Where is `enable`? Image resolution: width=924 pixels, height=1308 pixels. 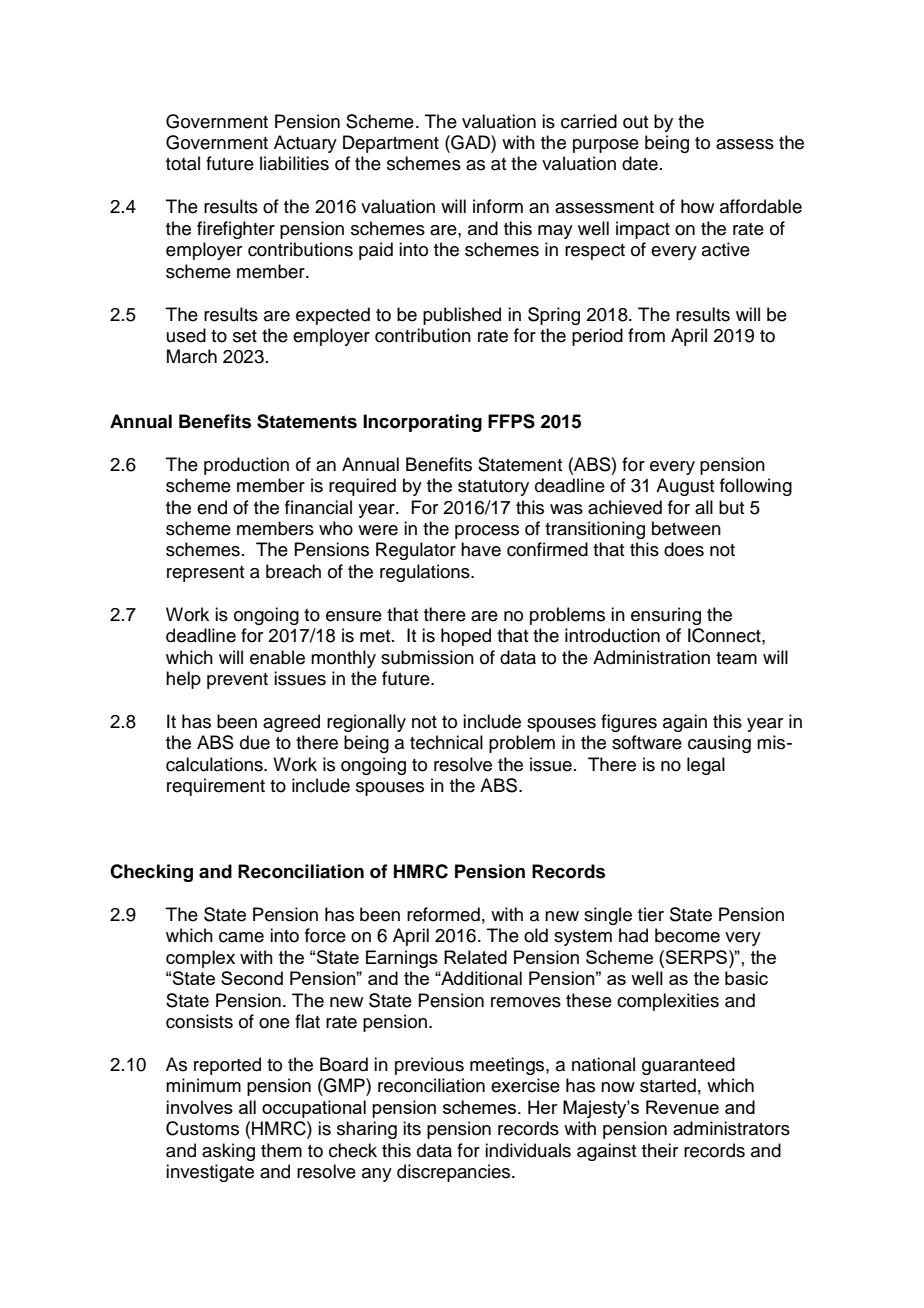 enable is located at coordinates (277, 657).
